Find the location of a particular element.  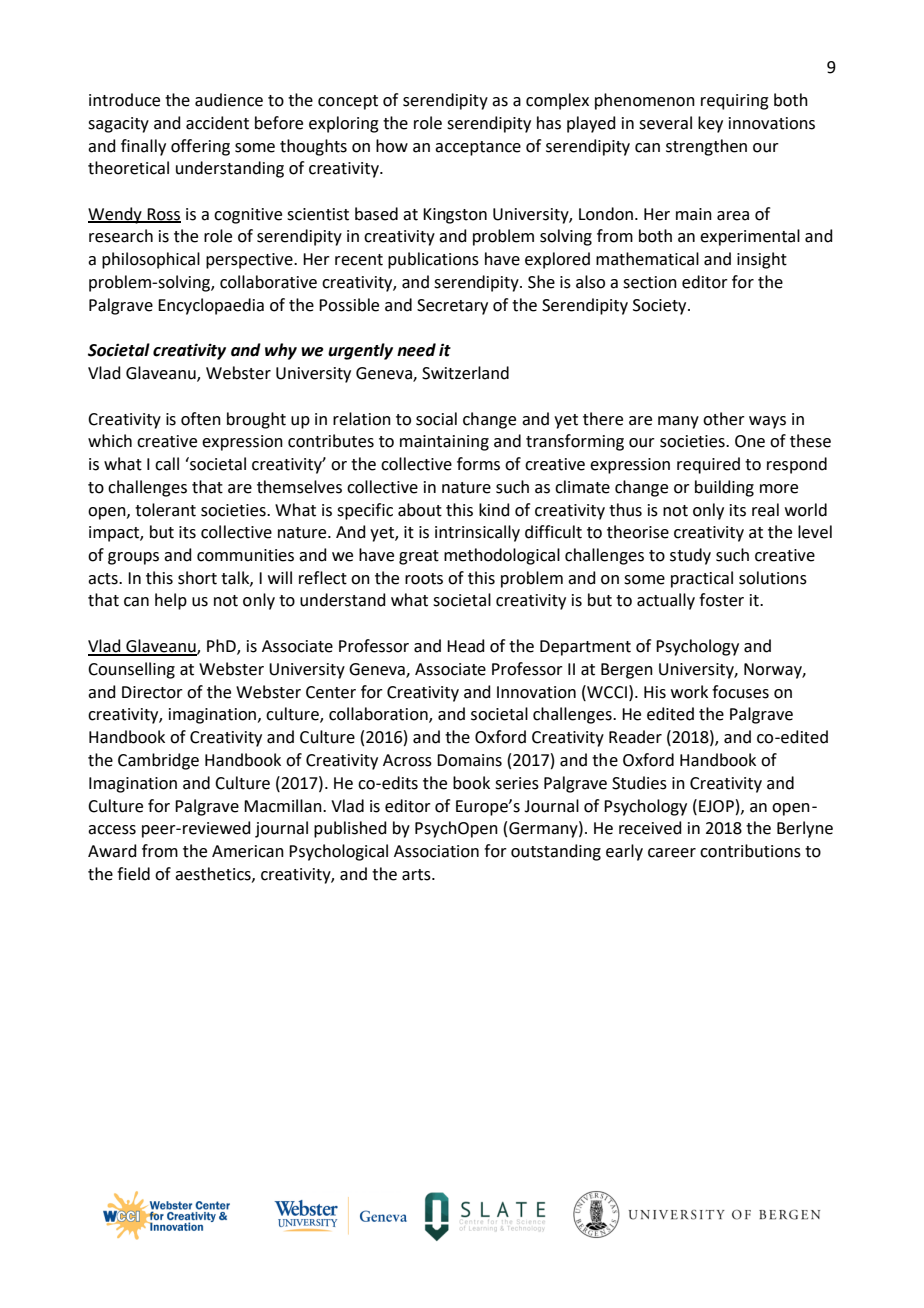

roots is located at coordinates (424, 579).
